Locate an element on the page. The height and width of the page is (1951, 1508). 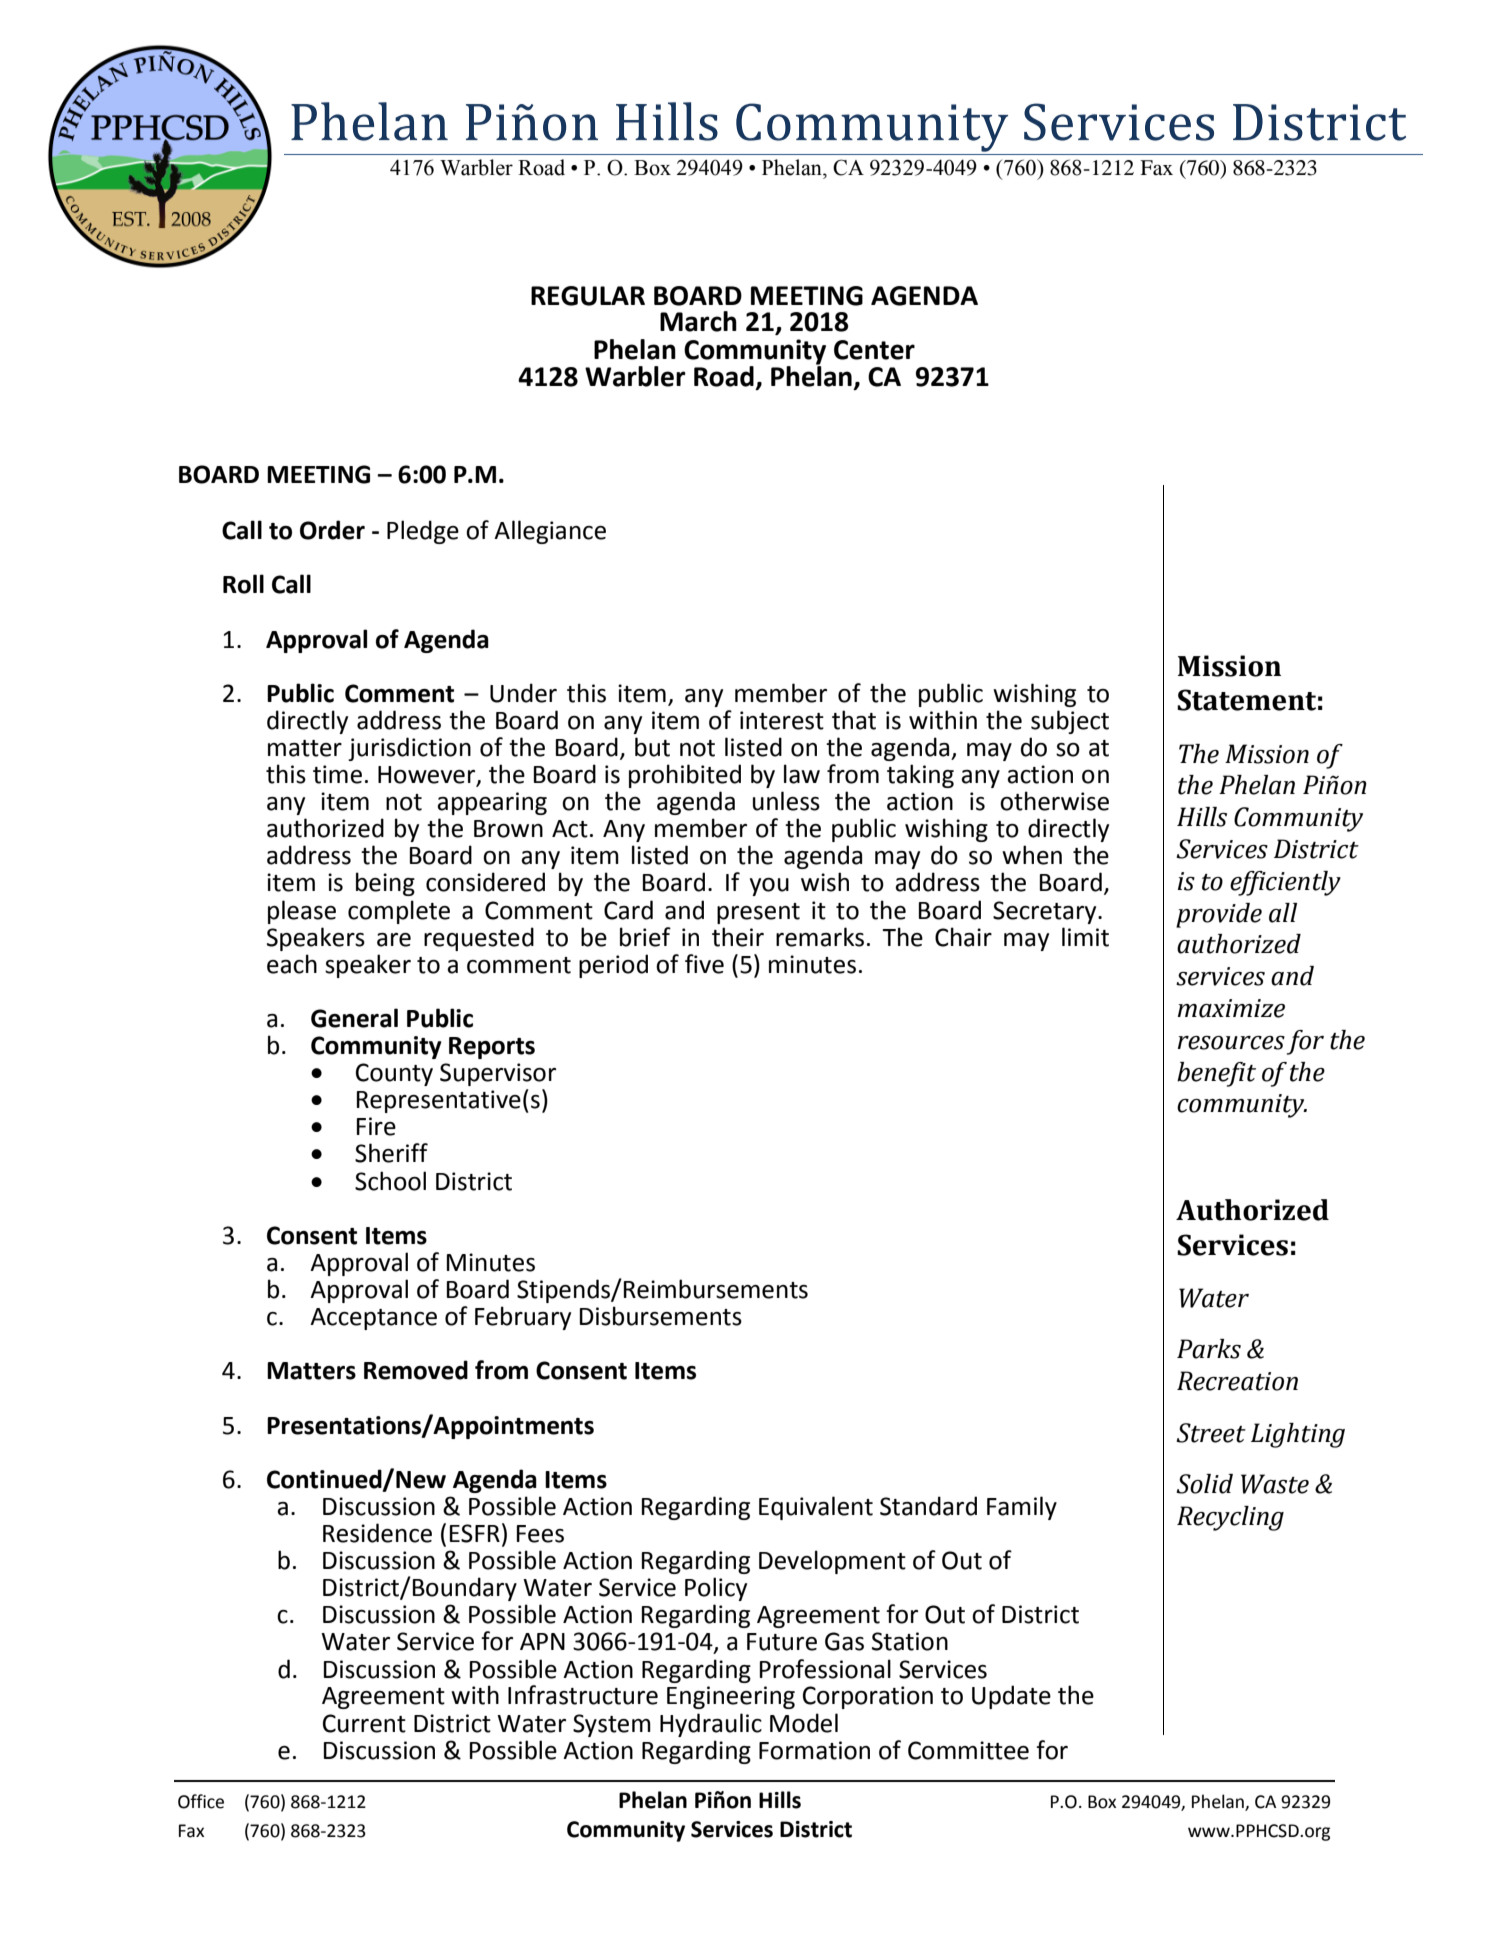
Residence is located at coordinates (377, 1533).
